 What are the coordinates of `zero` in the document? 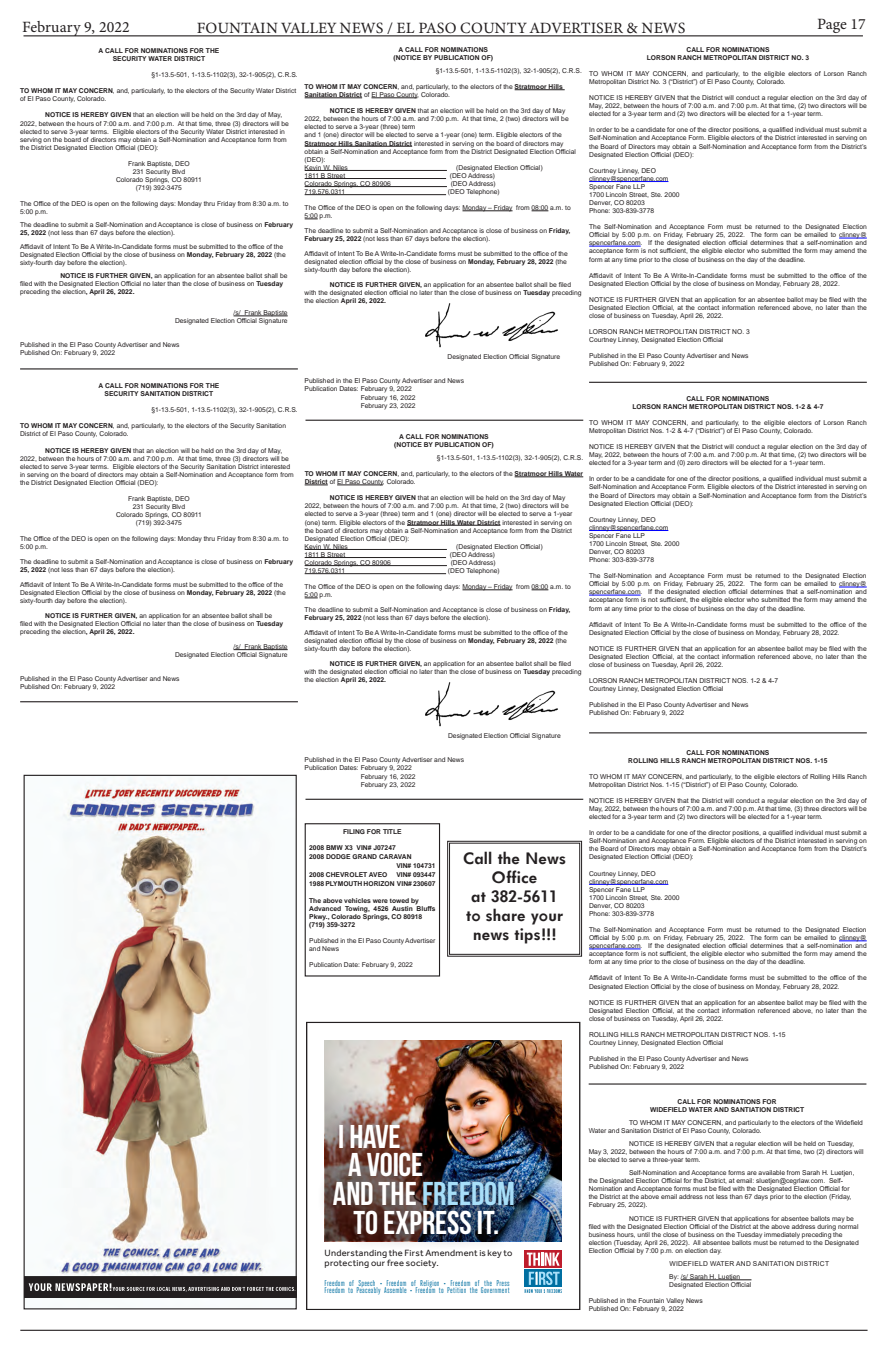 It's located at (693, 463).
